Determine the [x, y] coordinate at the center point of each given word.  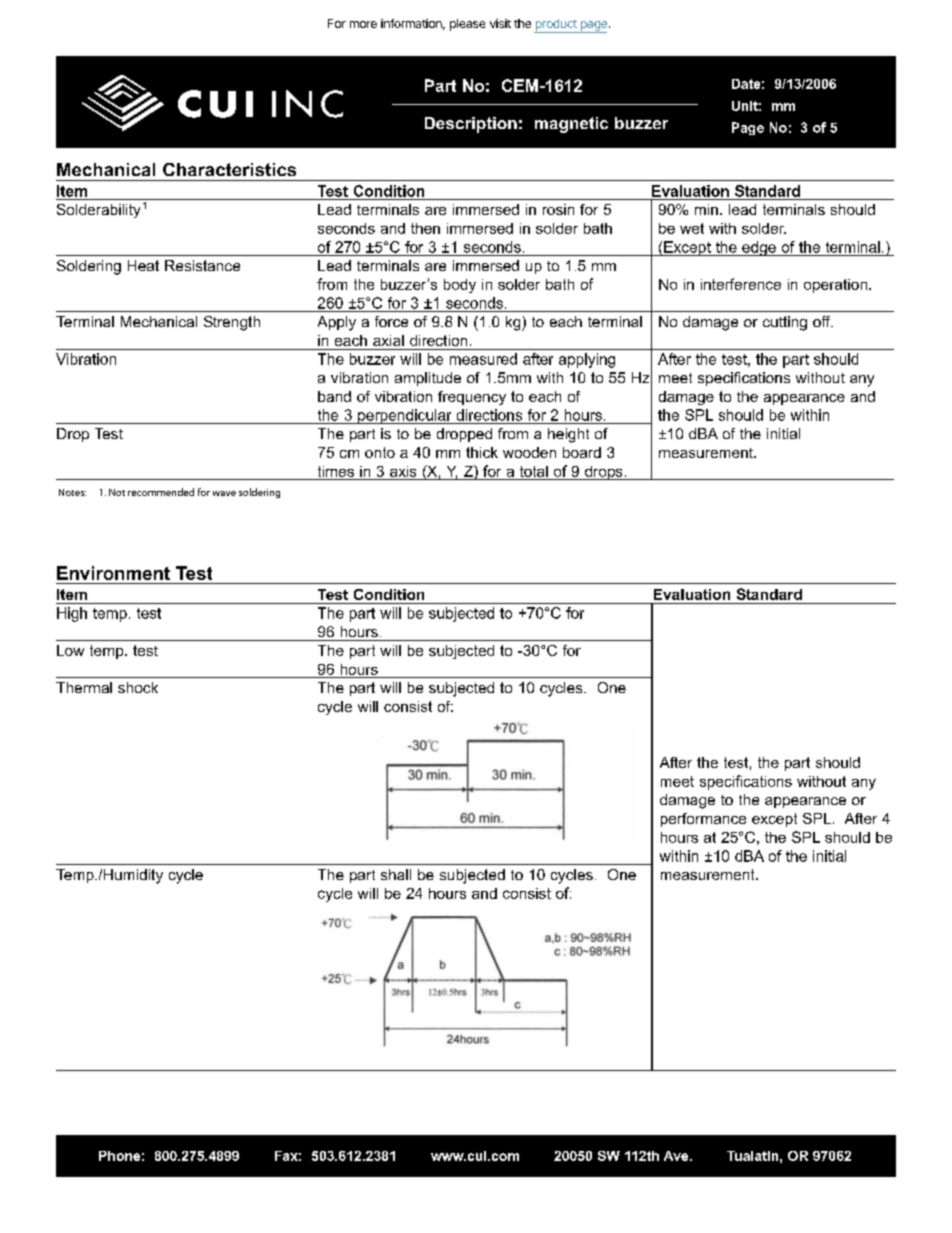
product [556, 26]
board [582, 452]
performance [703, 820]
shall [396, 874]
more [363, 24]
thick [482, 452]
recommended [161, 492]
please [467, 25]
